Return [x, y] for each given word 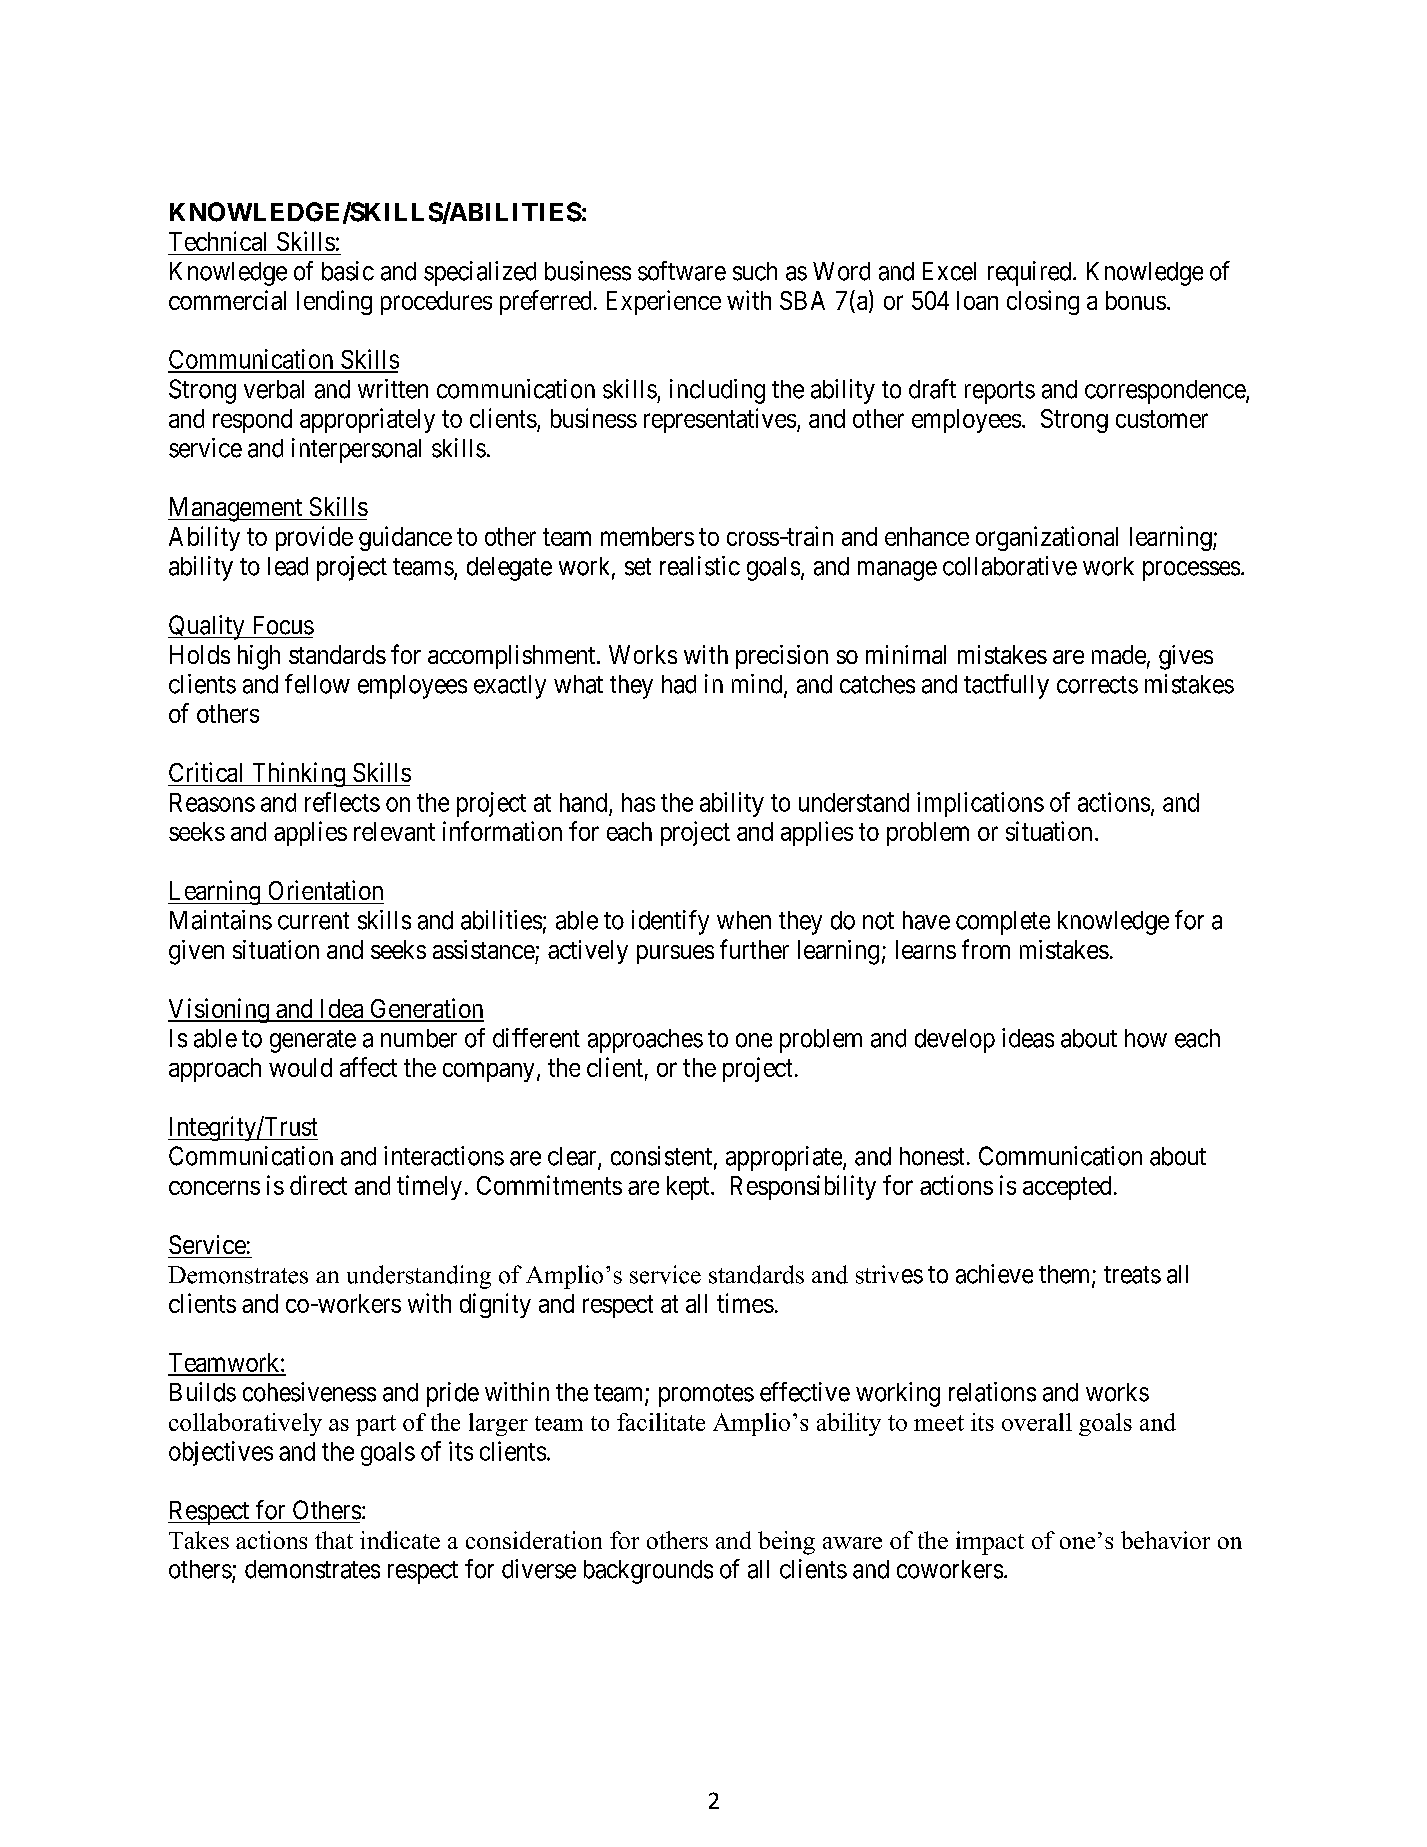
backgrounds [648, 1572]
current [313, 921]
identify [670, 922]
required [1031, 273]
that [334, 1540]
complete [1003, 923]
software [682, 271]
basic [348, 271]
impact [990, 1543]
